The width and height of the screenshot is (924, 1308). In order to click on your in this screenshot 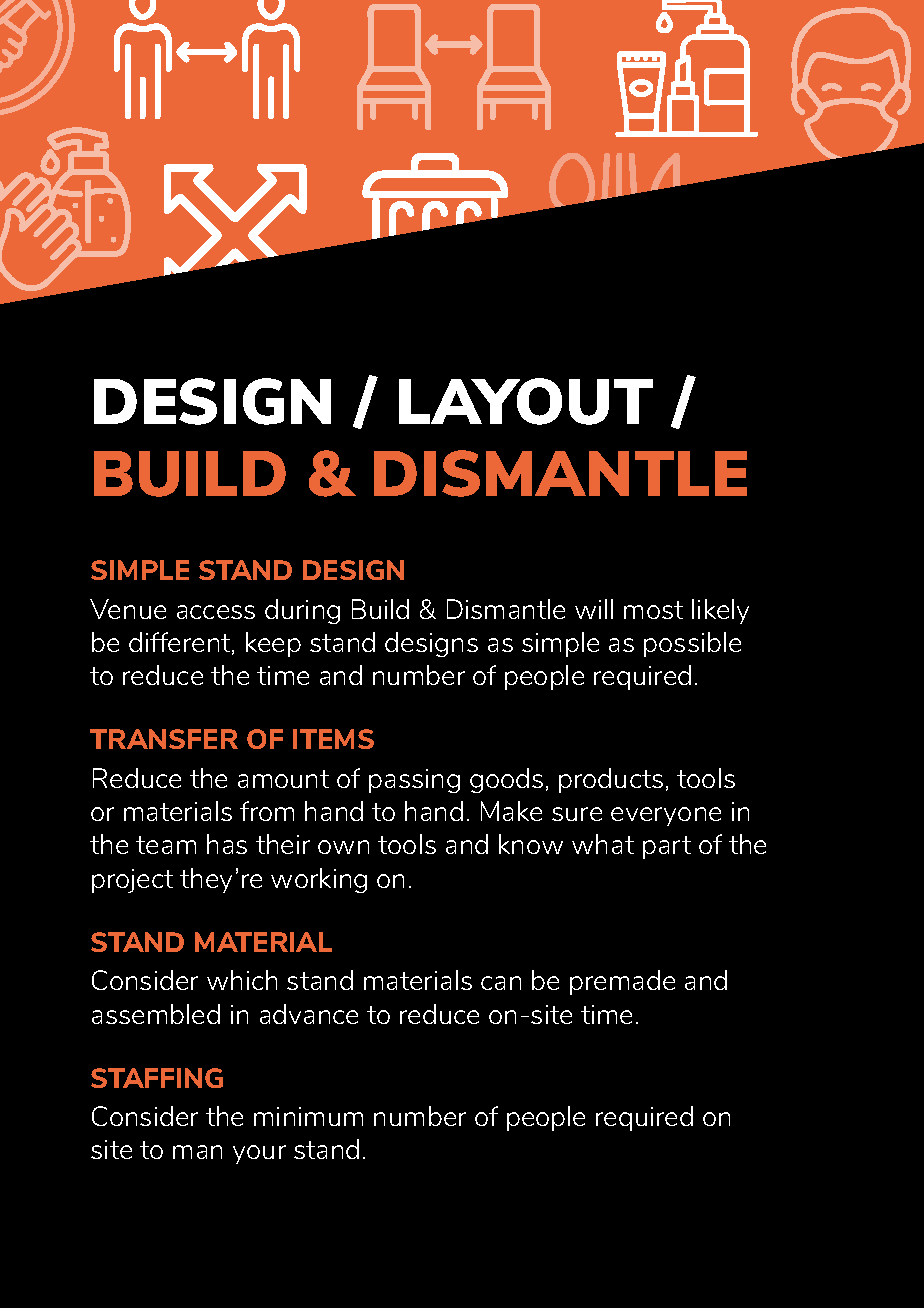, I will do `click(259, 1154)`.
